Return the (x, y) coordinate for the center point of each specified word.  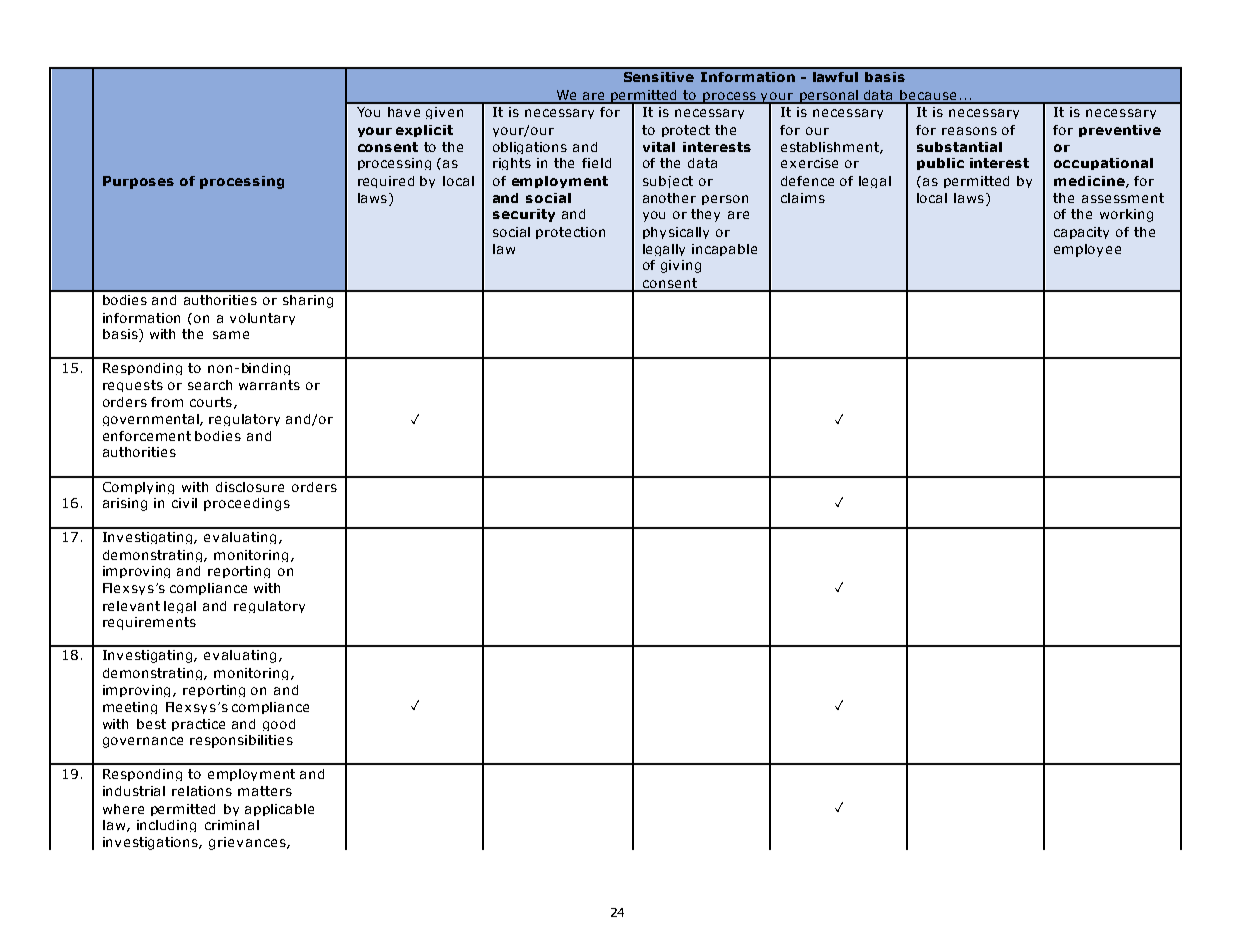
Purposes (138, 182)
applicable (279, 810)
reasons (969, 131)
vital (659, 147)
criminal (232, 825)
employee (1087, 250)
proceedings (247, 504)
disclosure (250, 487)
